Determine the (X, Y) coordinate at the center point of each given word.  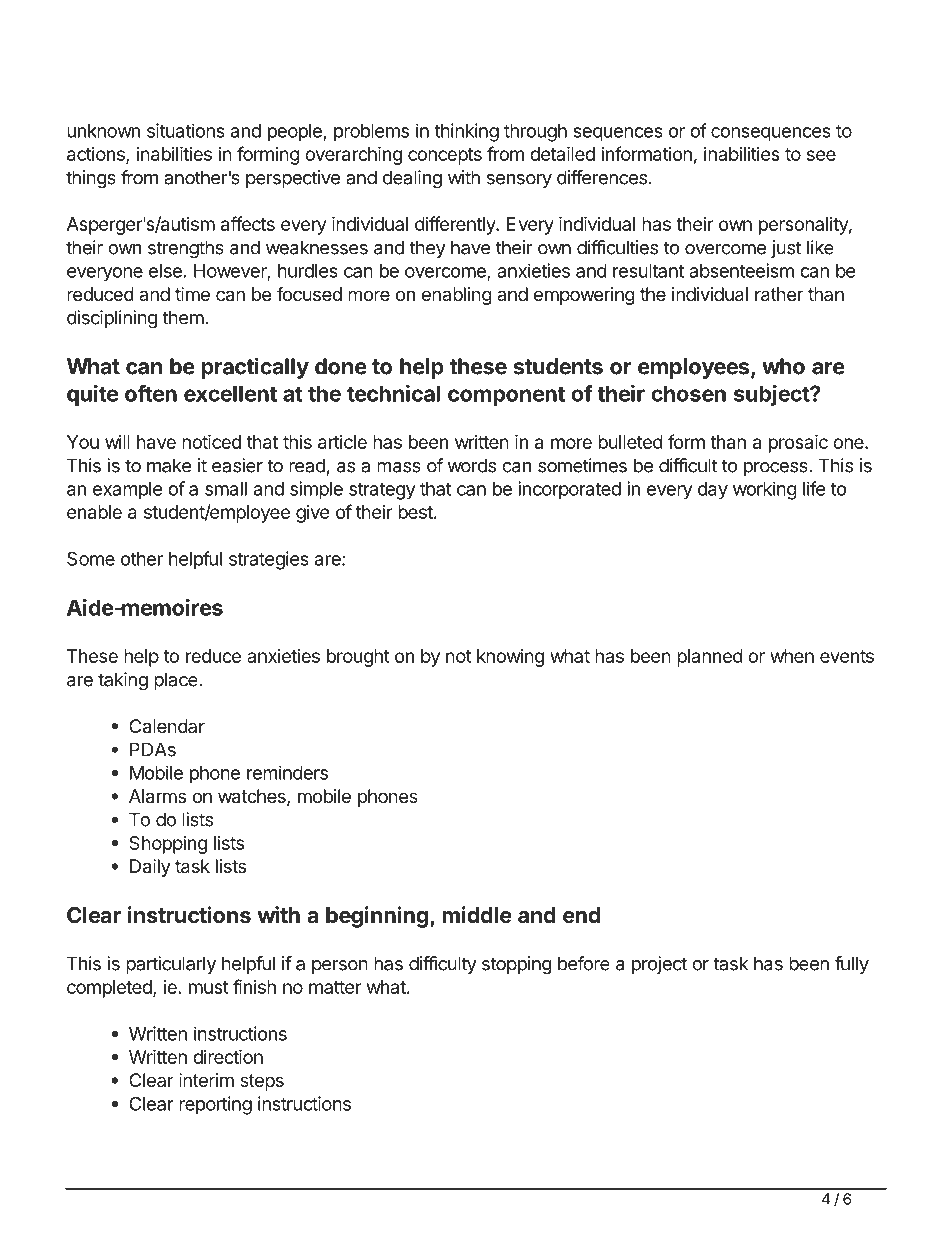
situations (186, 130)
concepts (445, 156)
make (169, 465)
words (471, 465)
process (777, 469)
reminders (287, 772)
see (821, 155)
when (792, 656)
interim (206, 1080)
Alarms (157, 796)
